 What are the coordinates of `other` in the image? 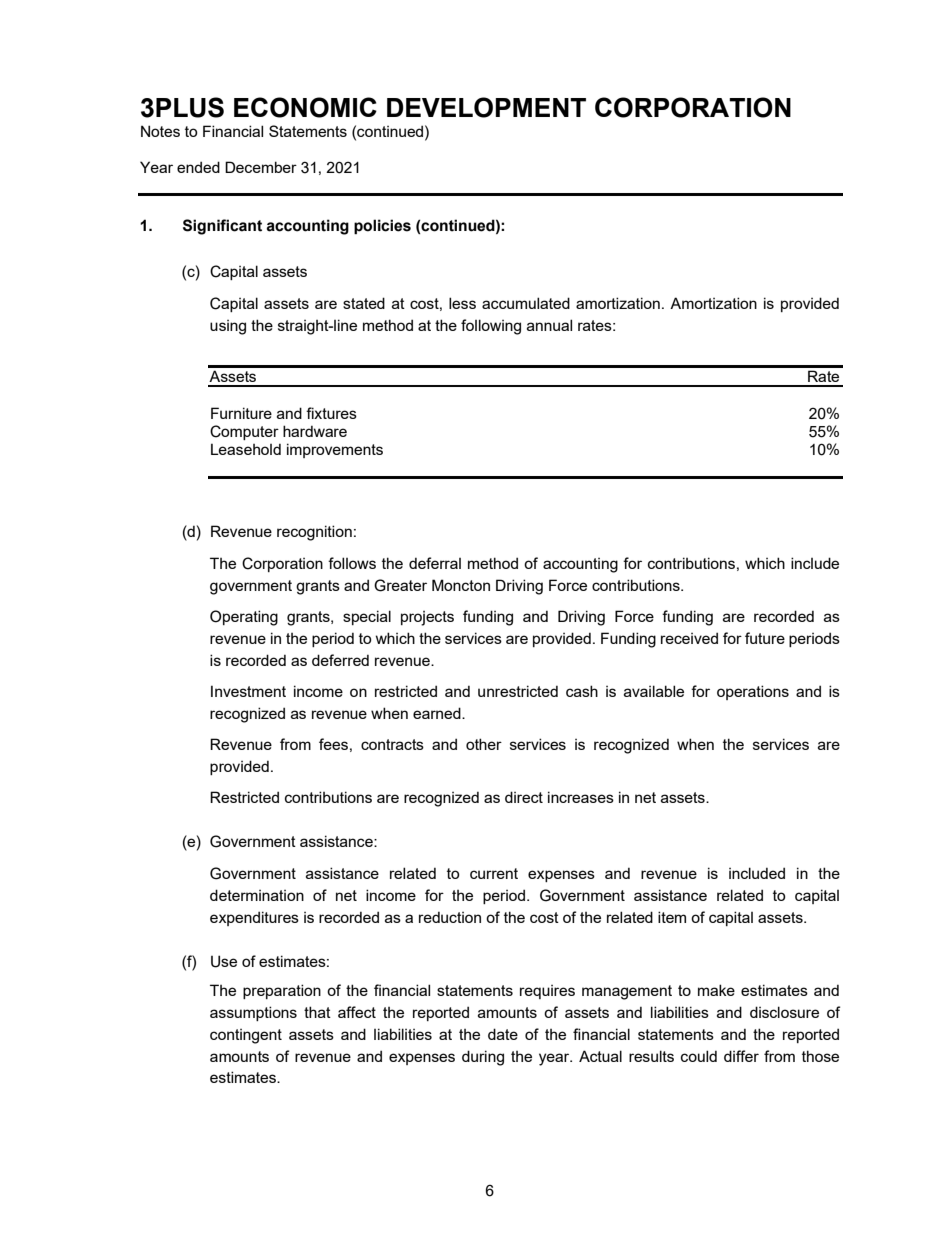 It's located at (484, 744).
